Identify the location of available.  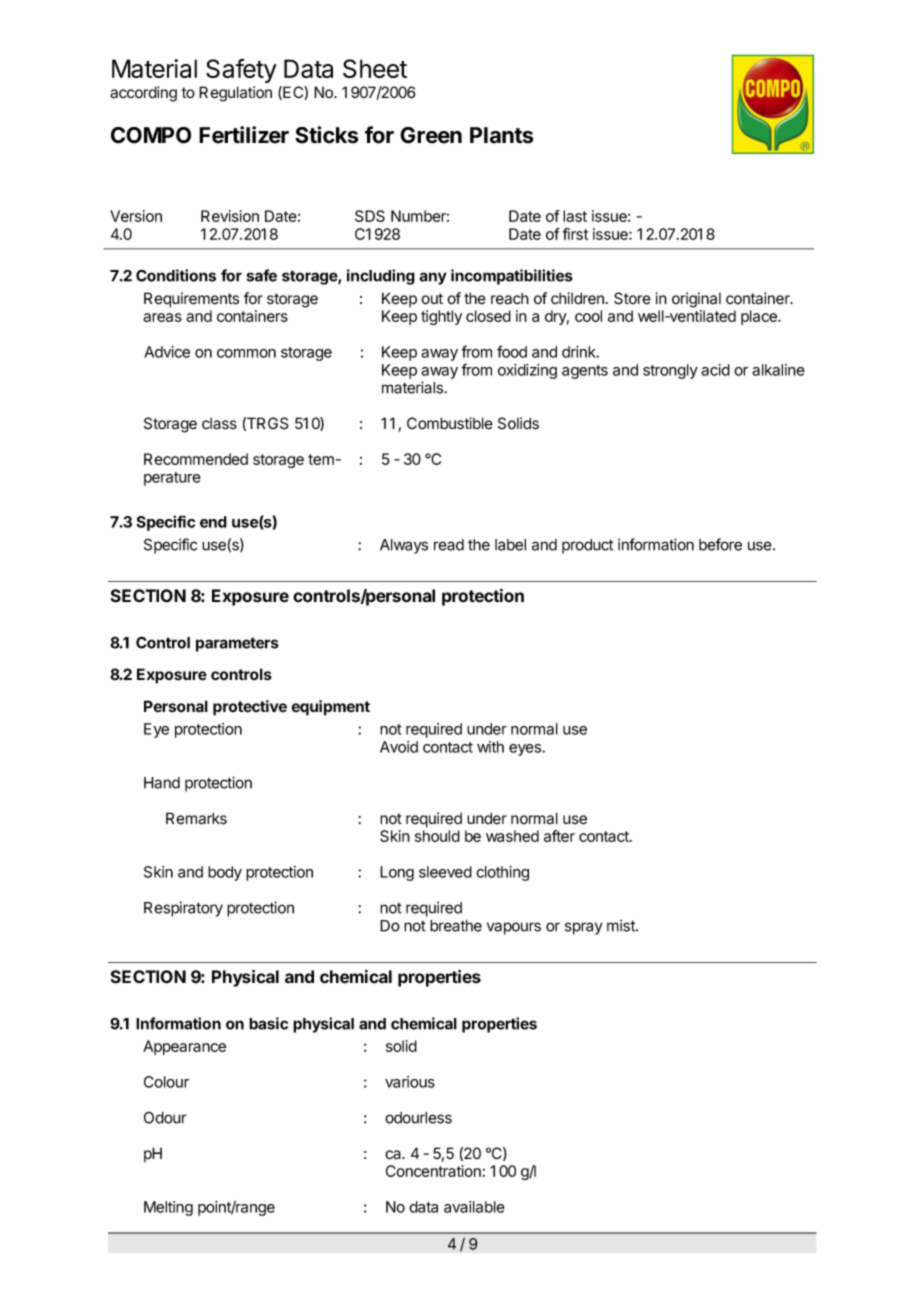
(474, 1207).
